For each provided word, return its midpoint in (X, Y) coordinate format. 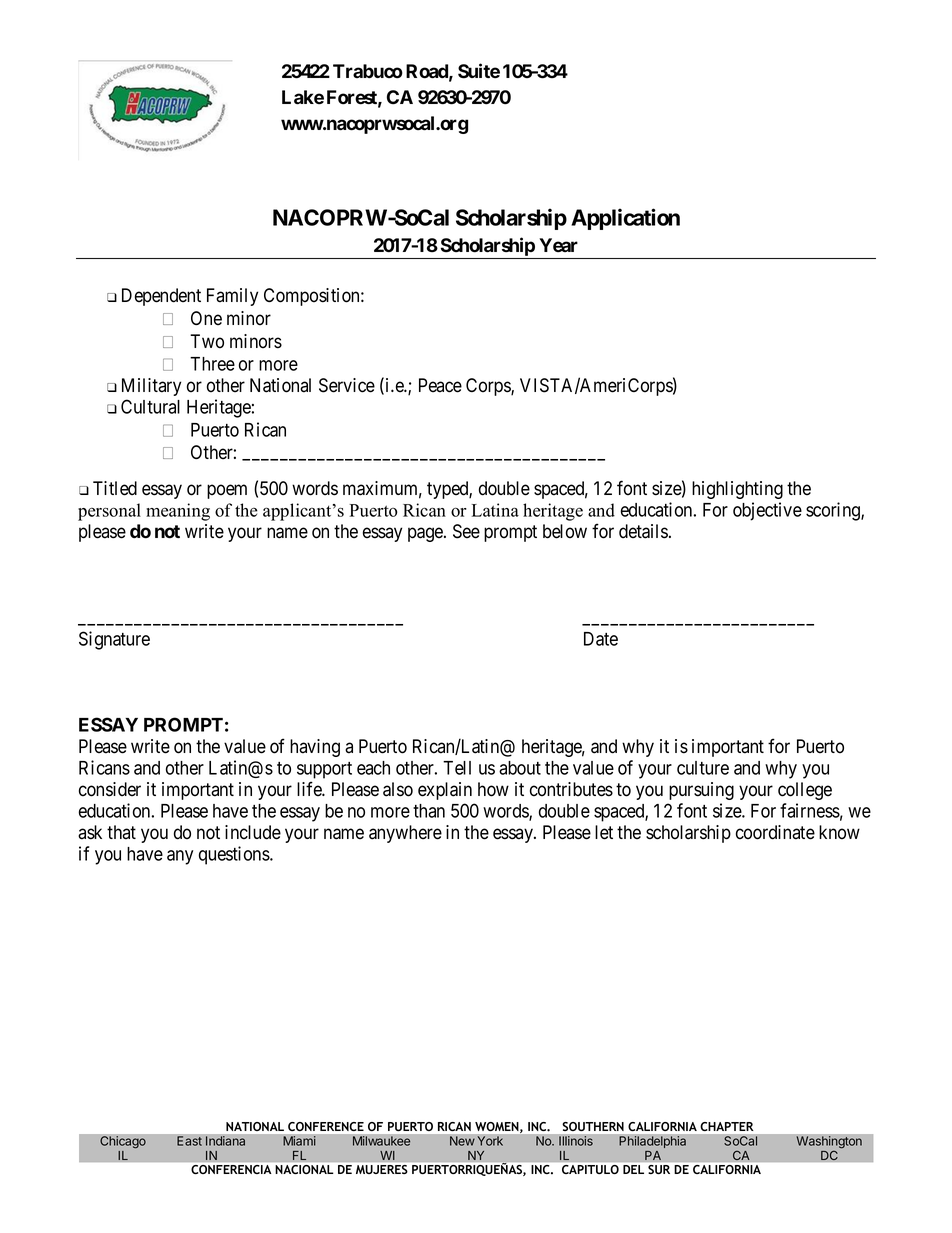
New (462, 1141)
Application (625, 219)
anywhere (405, 834)
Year (558, 245)
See (466, 531)
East (189, 1141)
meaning (178, 512)
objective (767, 511)
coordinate (775, 832)
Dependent (161, 297)
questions (235, 855)
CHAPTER (727, 1126)
